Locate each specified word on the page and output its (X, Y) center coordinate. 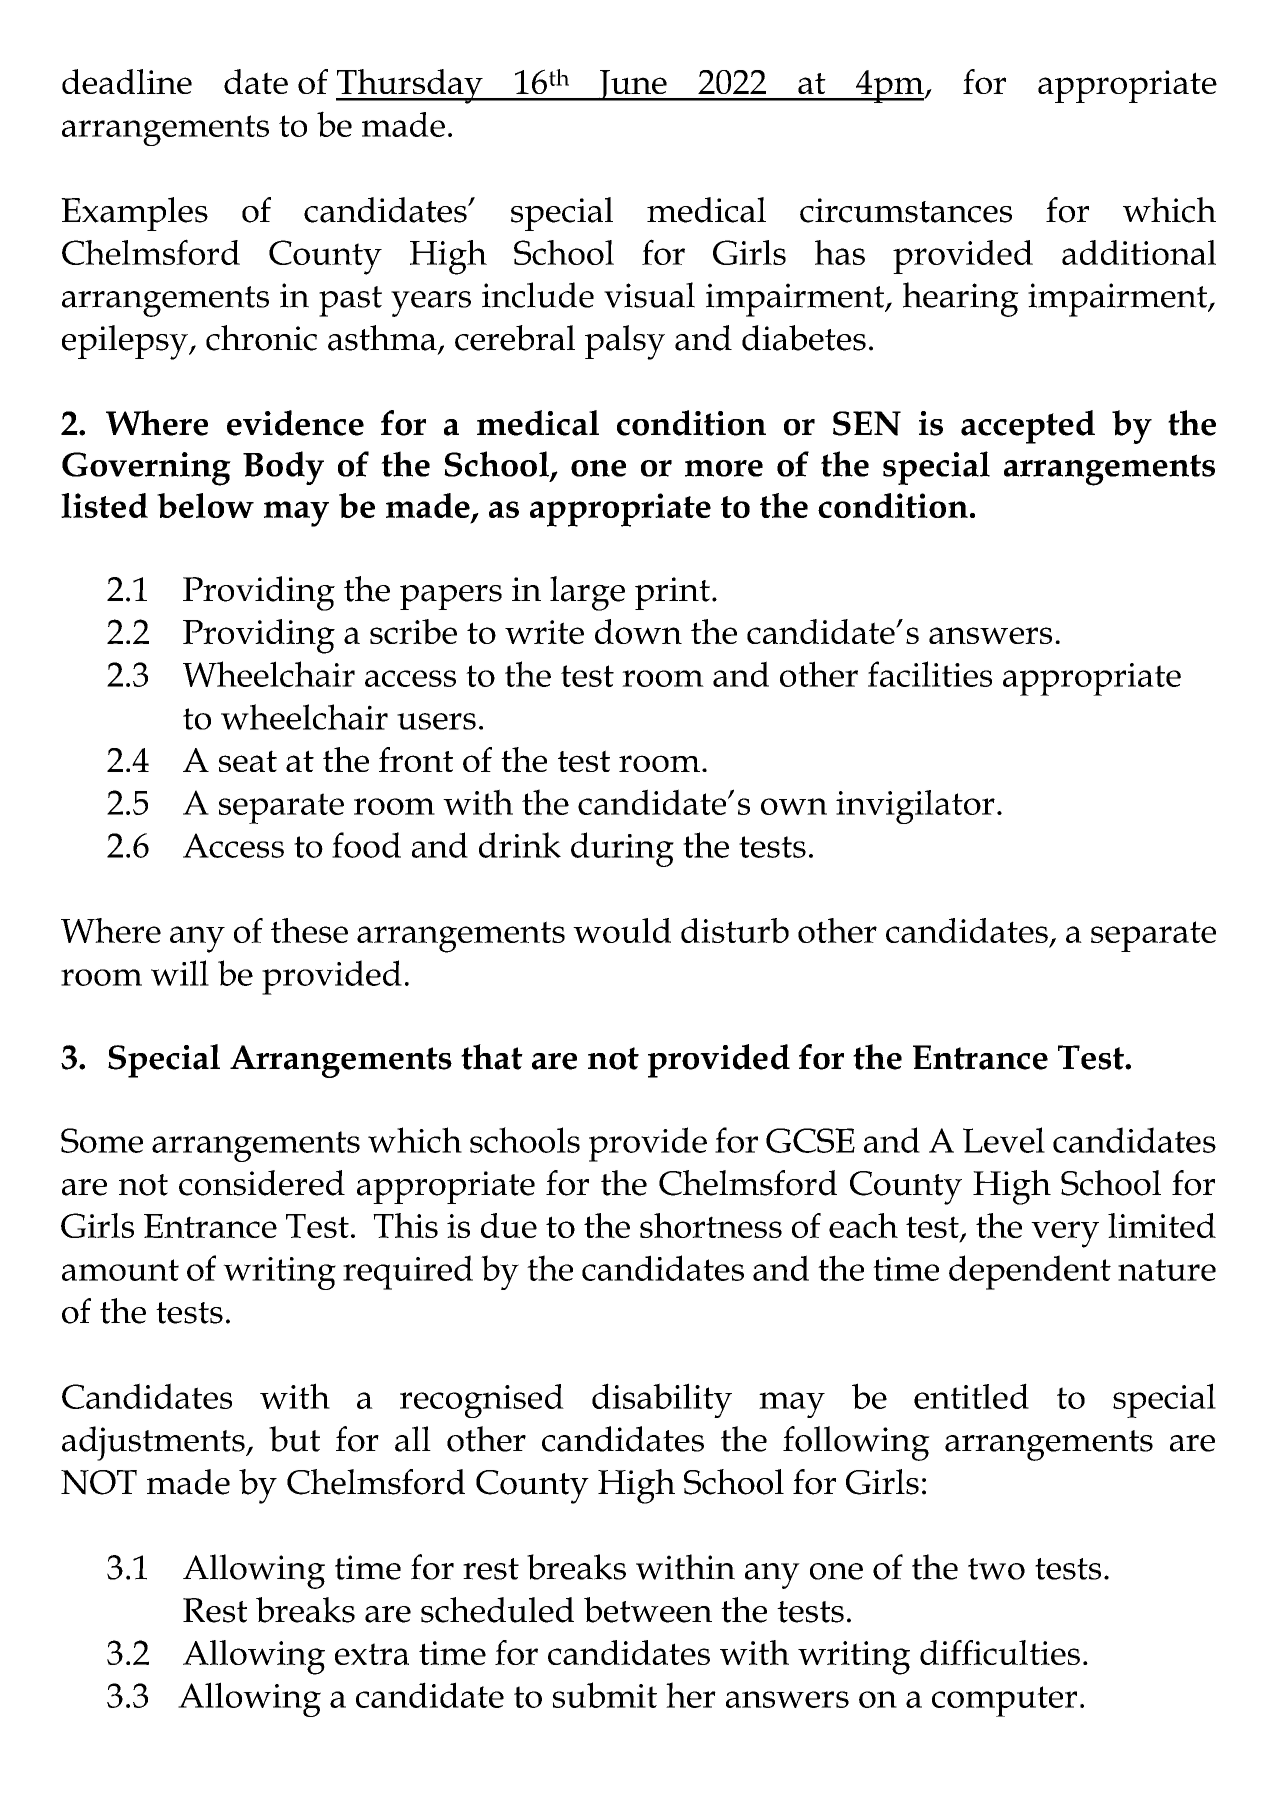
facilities (930, 674)
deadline (127, 81)
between (648, 1610)
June (632, 85)
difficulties (1000, 1652)
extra (372, 1654)
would (622, 930)
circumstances (906, 210)
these (309, 930)
